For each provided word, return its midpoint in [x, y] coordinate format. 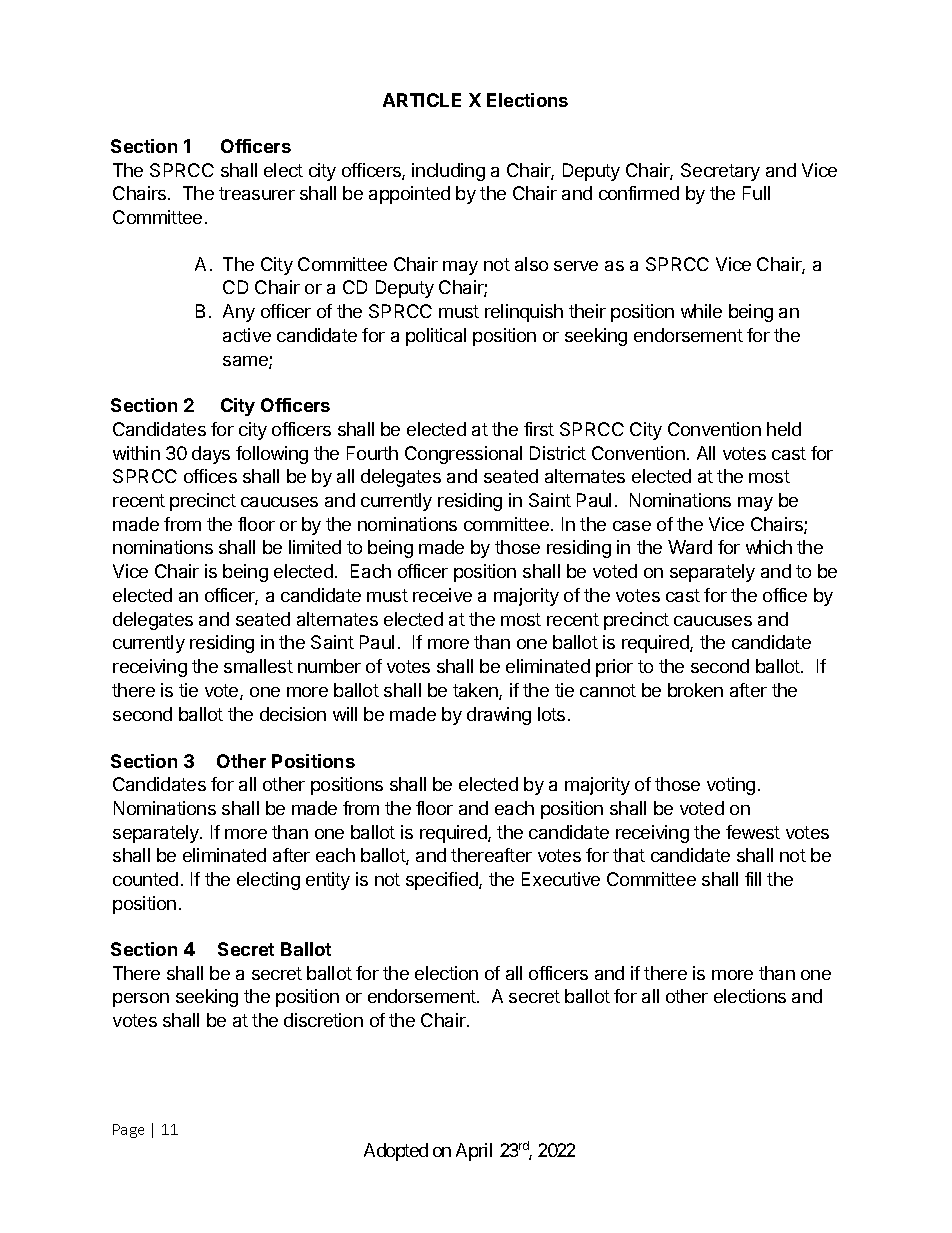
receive [442, 595]
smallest [258, 666]
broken [695, 690]
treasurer [257, 193]
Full [756, 193]
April [474, 1152]
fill [753, 879]
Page [128, 1131]
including [448, 172]
